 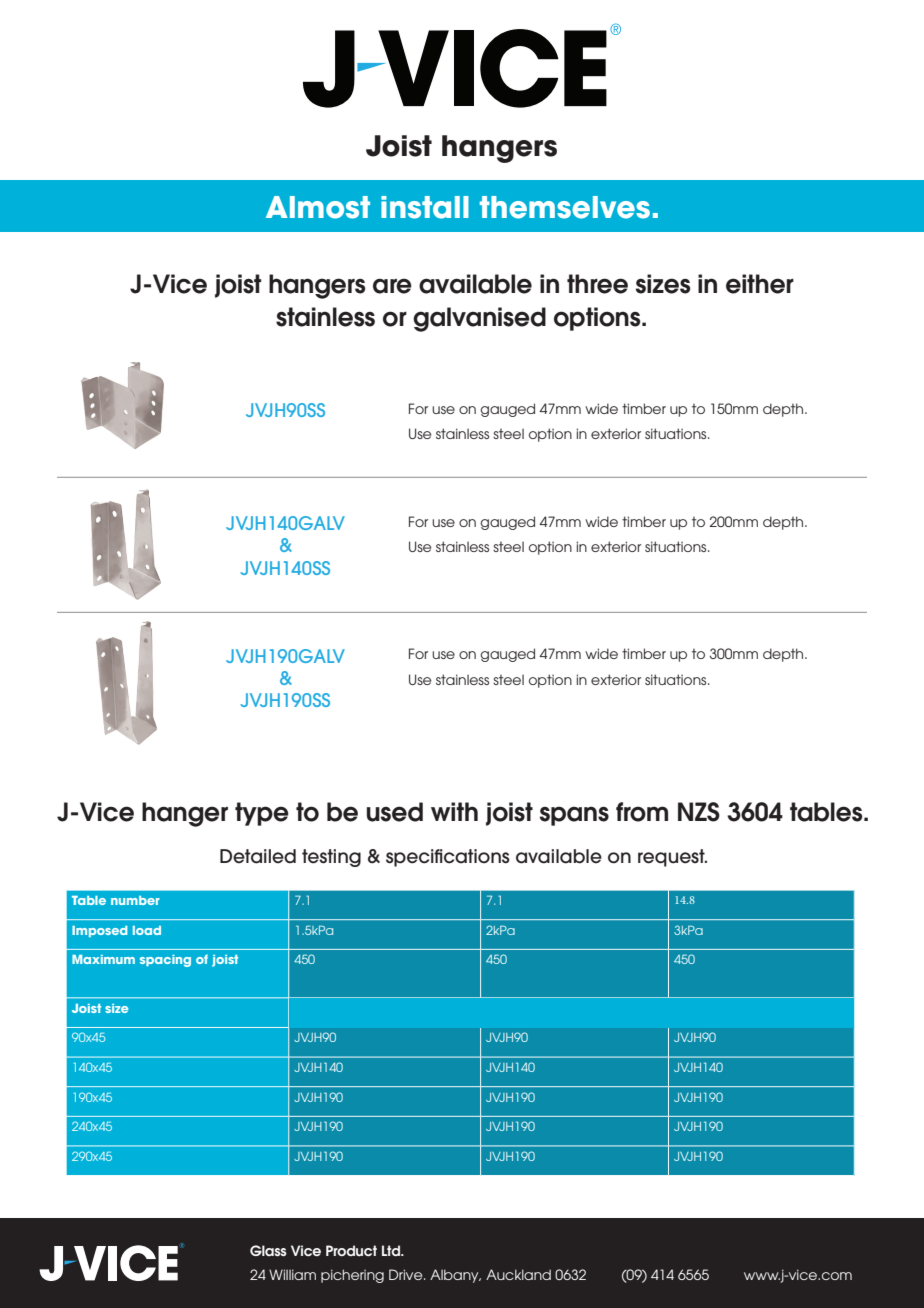 I want to click on spacing, so click(x=165, y=961).
